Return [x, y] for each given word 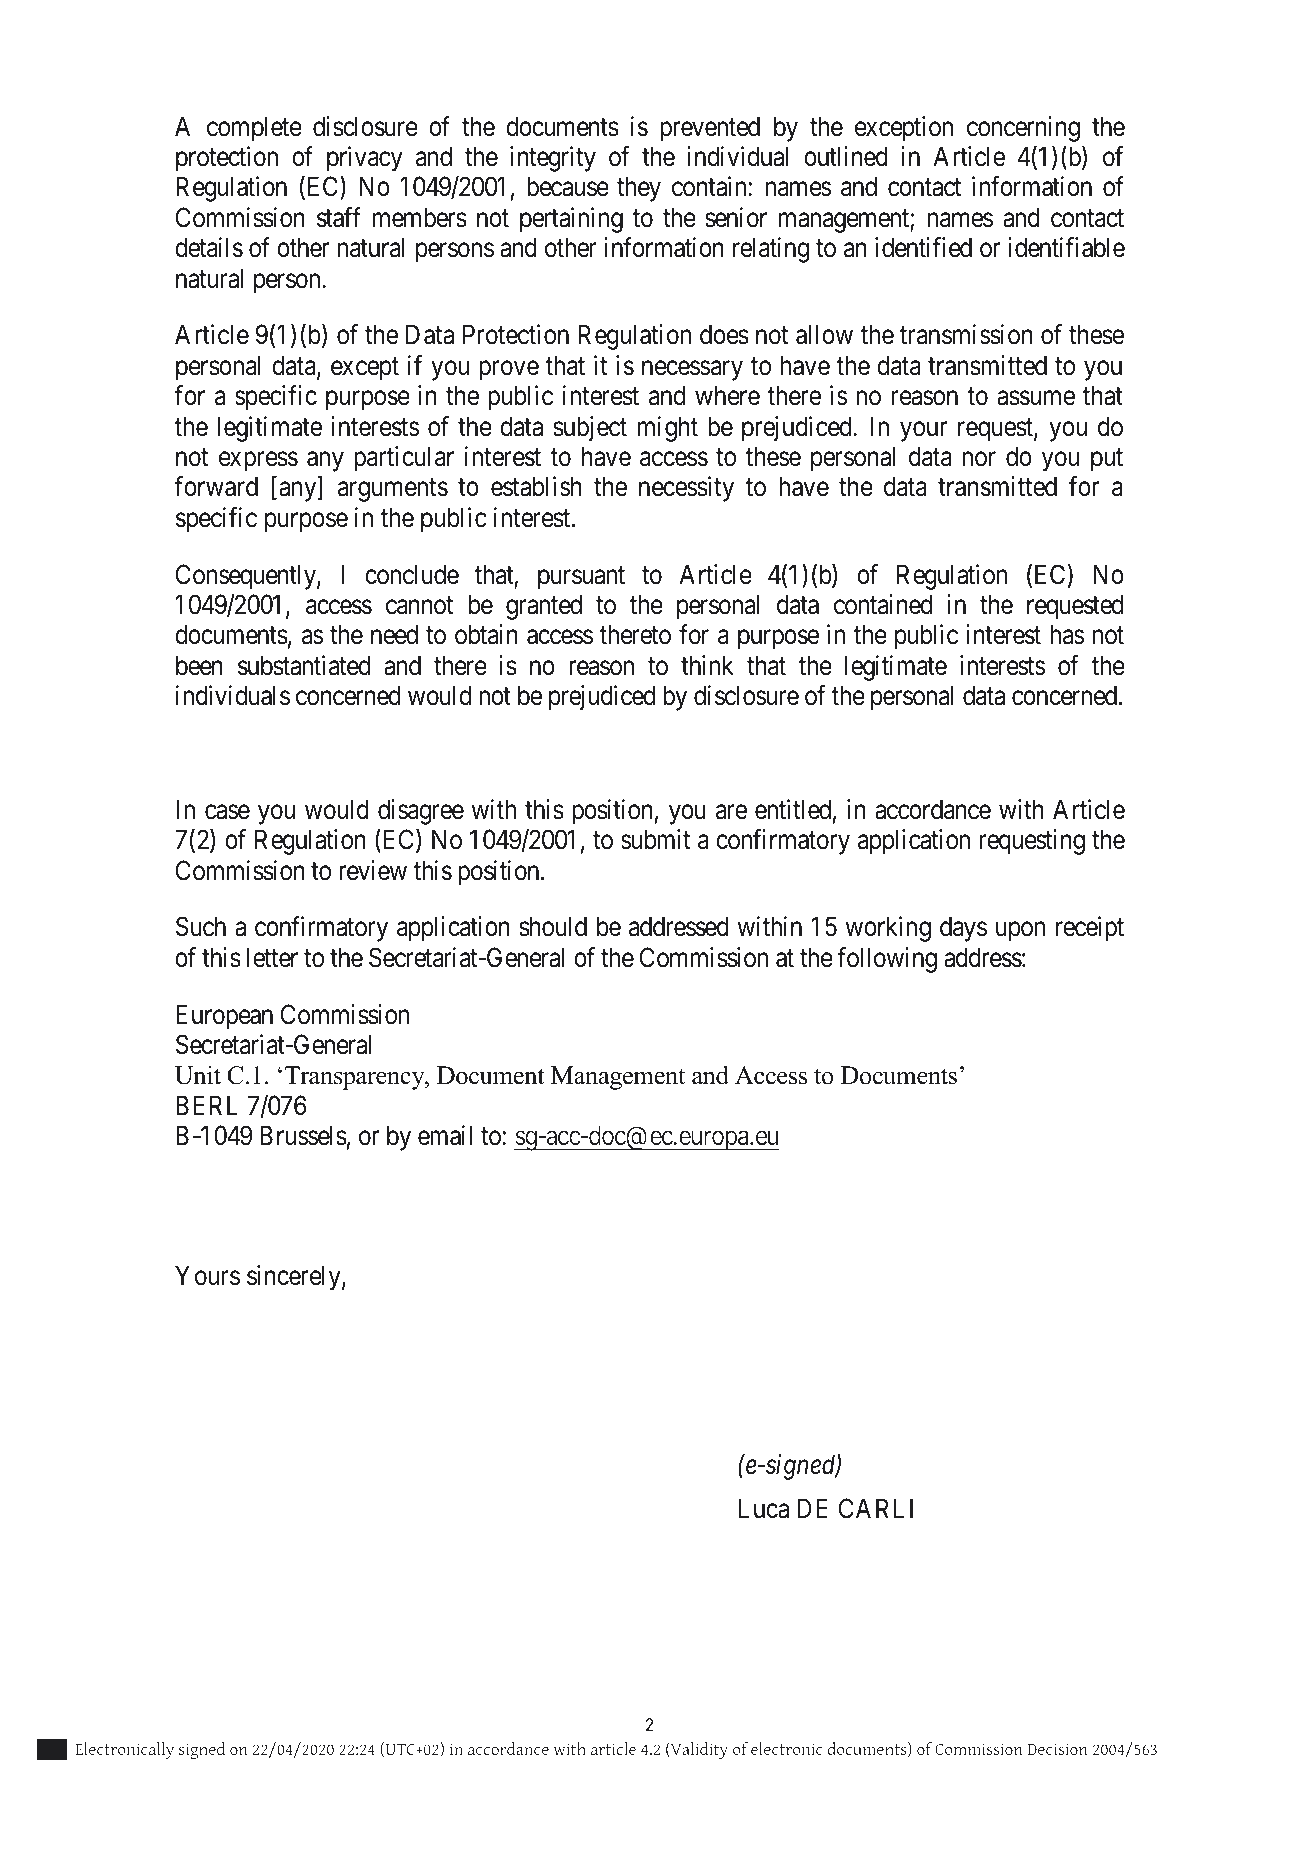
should [553, 926]
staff [339, 217]
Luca [763, 1508]
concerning [1023, 129]
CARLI [876, 1508]
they [639, 189]
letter [272, 957]
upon [1020, 932]
